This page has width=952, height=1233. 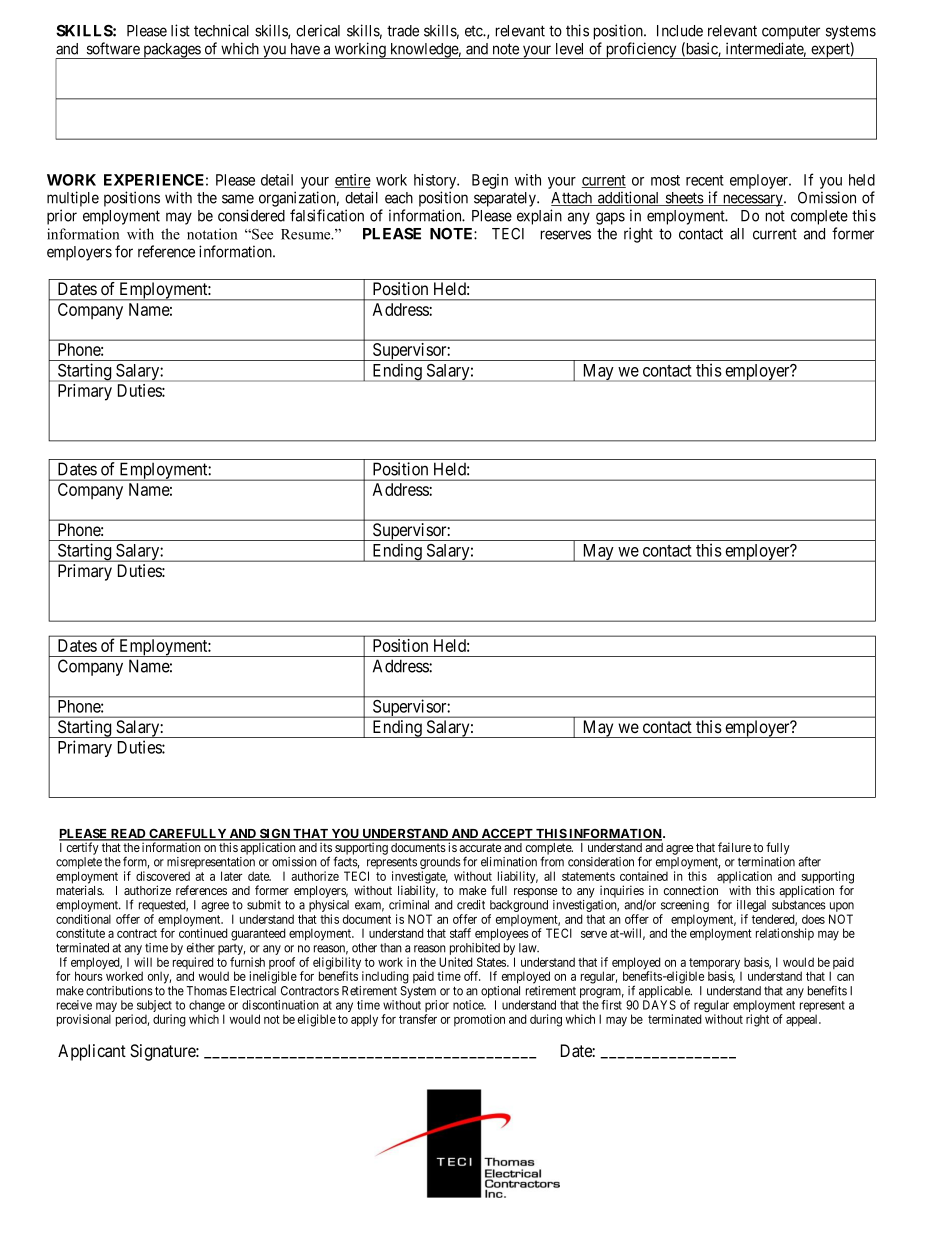 What do you see at coordinates (507, 834) in the page?
I see `ACCEPT` at bounding box center [507, 834].
